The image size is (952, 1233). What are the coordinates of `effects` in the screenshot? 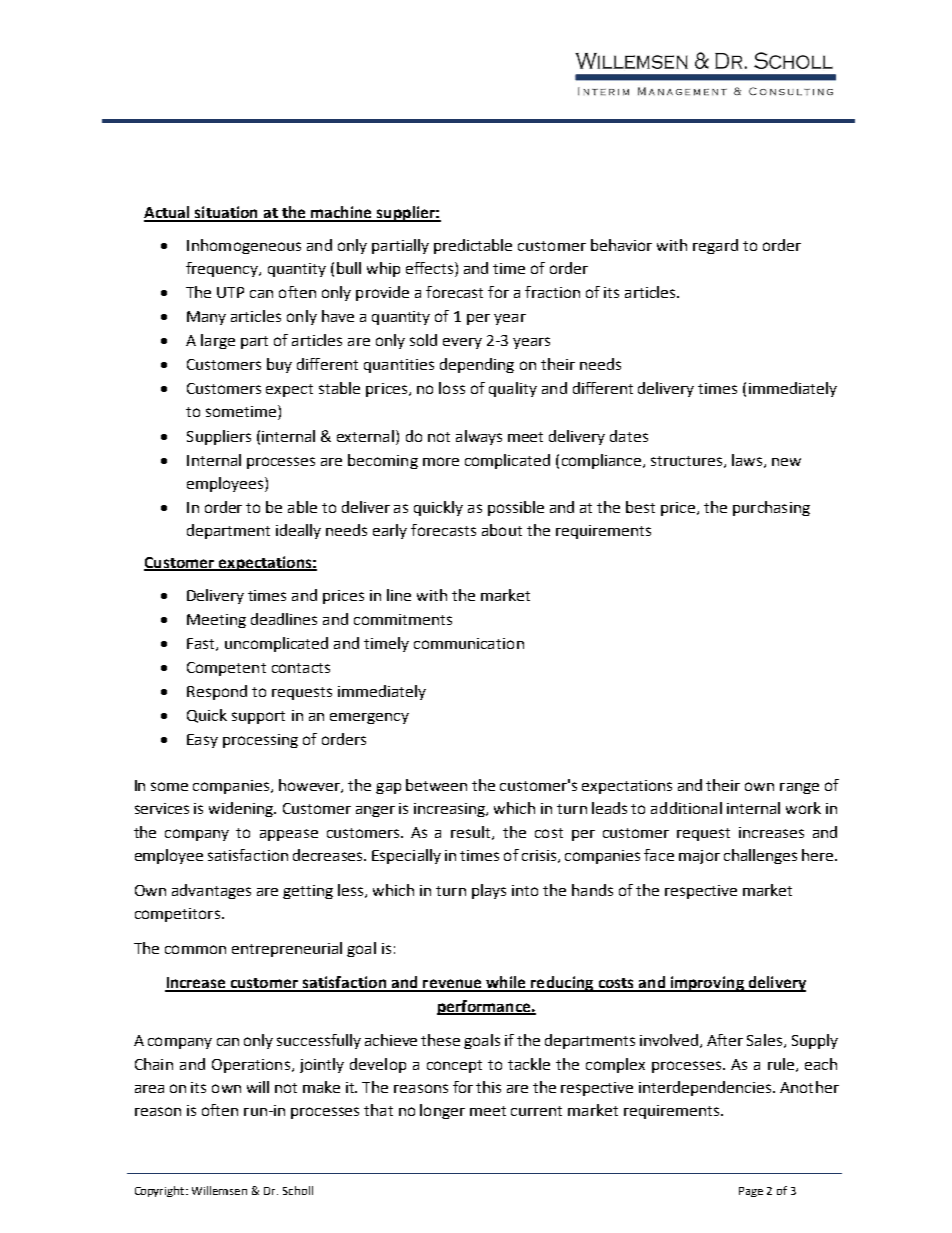 It's located at (431, 268).
